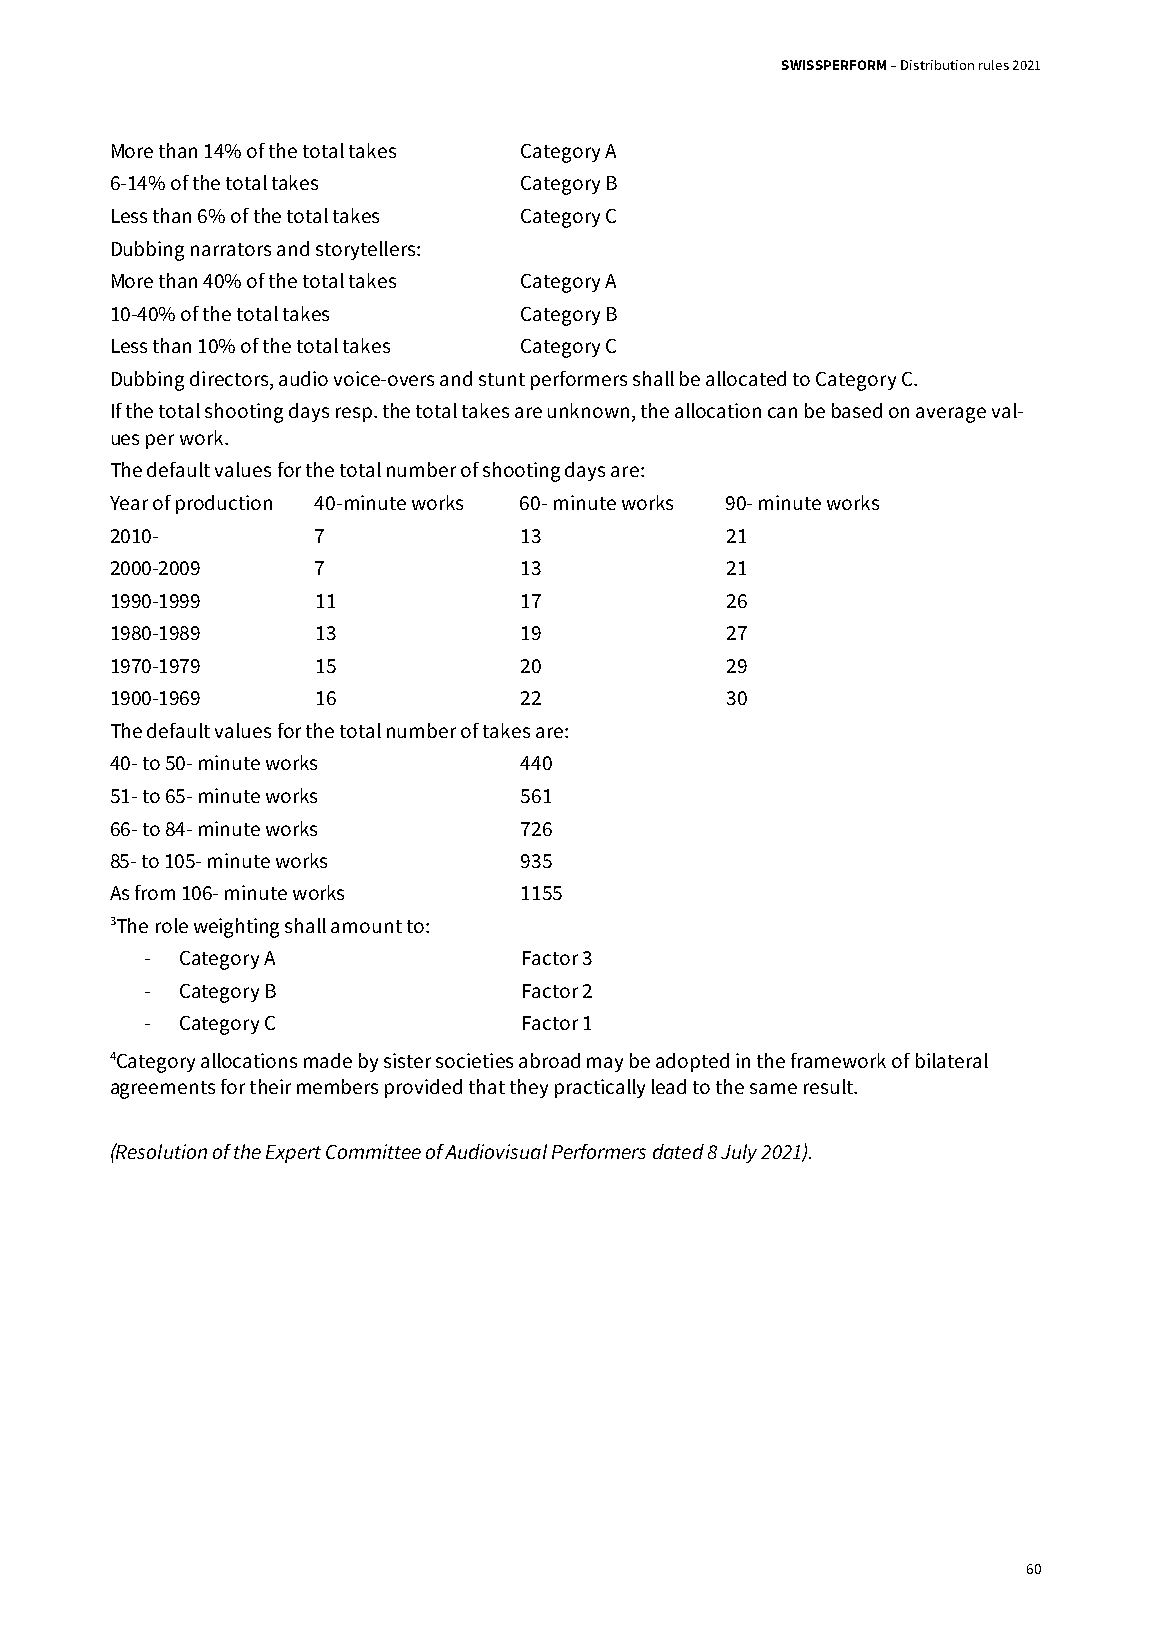 The width and height of the screenshot is (1151, 1628). Describe the element at coordinates (830, 1086) in the screenshot. I see `result` at that location.
